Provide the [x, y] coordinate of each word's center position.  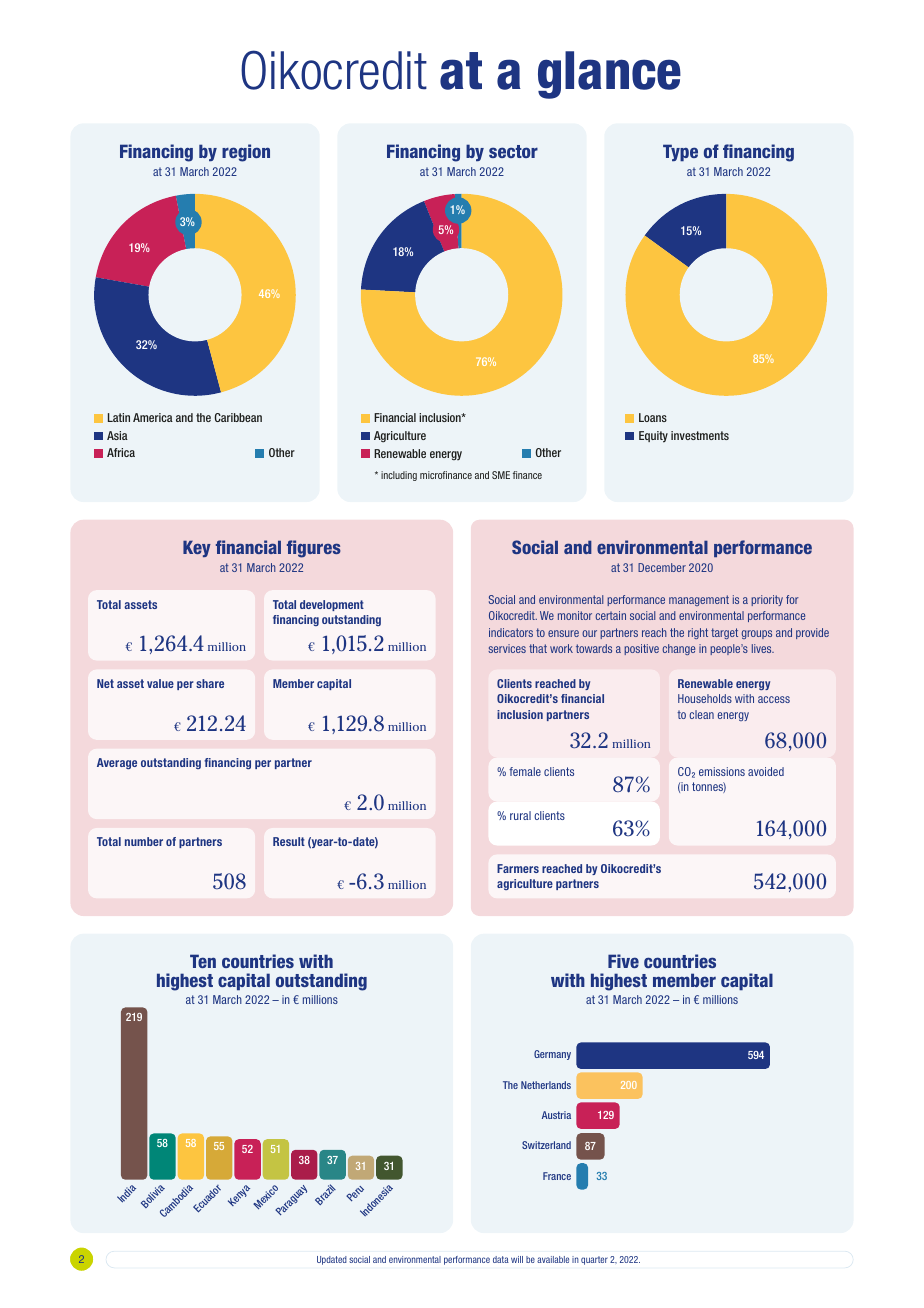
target [724, 633]
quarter [594, 1260]
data [501, 1259]
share [210, 683]
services [507, 648]
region [246, 153]
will [517, 1259]
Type [680, 153]
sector [513, 151]
